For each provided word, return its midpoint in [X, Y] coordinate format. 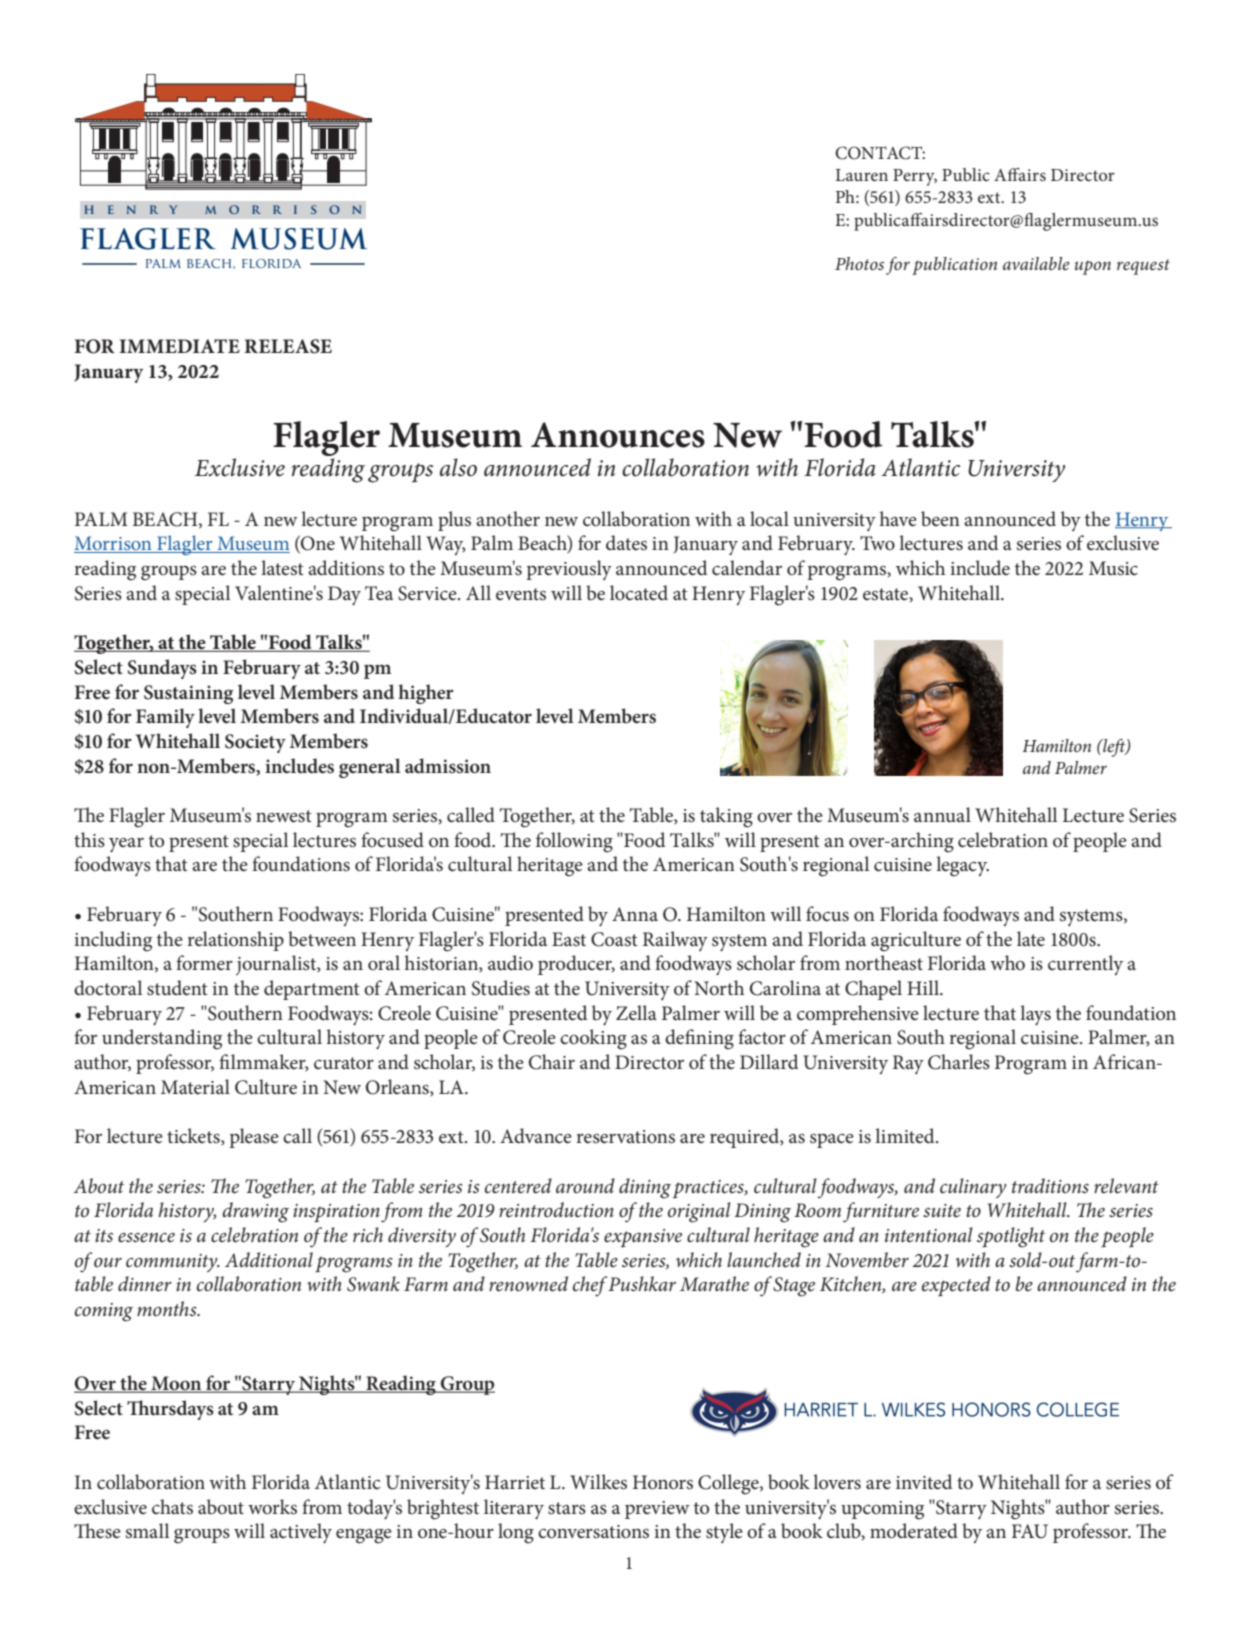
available [1036, 263]
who [1007, 962]
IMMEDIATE [179, 346]
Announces [618, 435]
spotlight [1011, 1237]
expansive [643, 1238]
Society [255, 743]
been [940, 519]
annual [942, 815]
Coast [614, 939]
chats [172, 1507]
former [204, 962]
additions [346, 568]
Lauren [862, 175]
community [173, 1263]
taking [726, 817]
